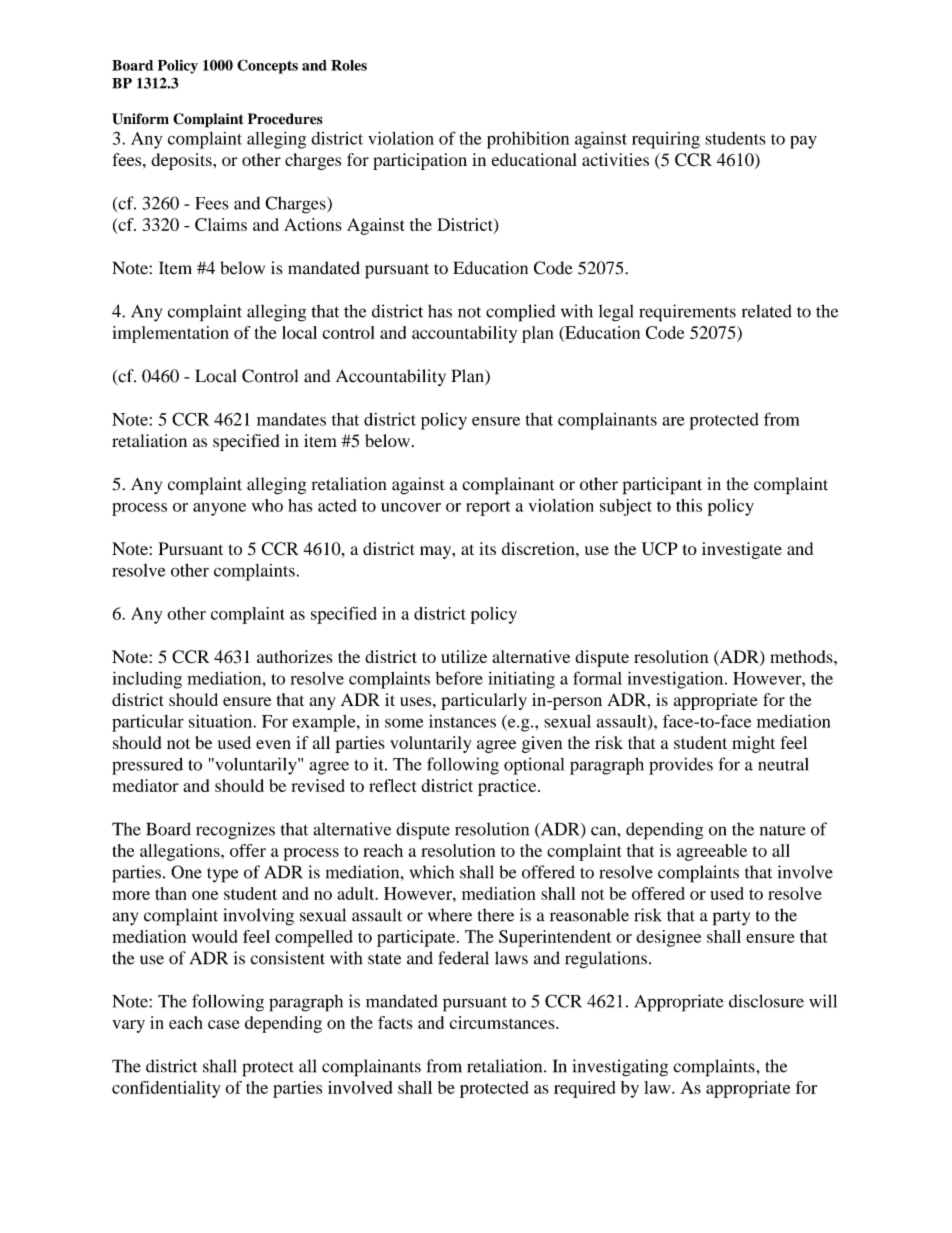 This screenshot has height=1233, width=952. I want to click on prohibition, so click(528, 140).
